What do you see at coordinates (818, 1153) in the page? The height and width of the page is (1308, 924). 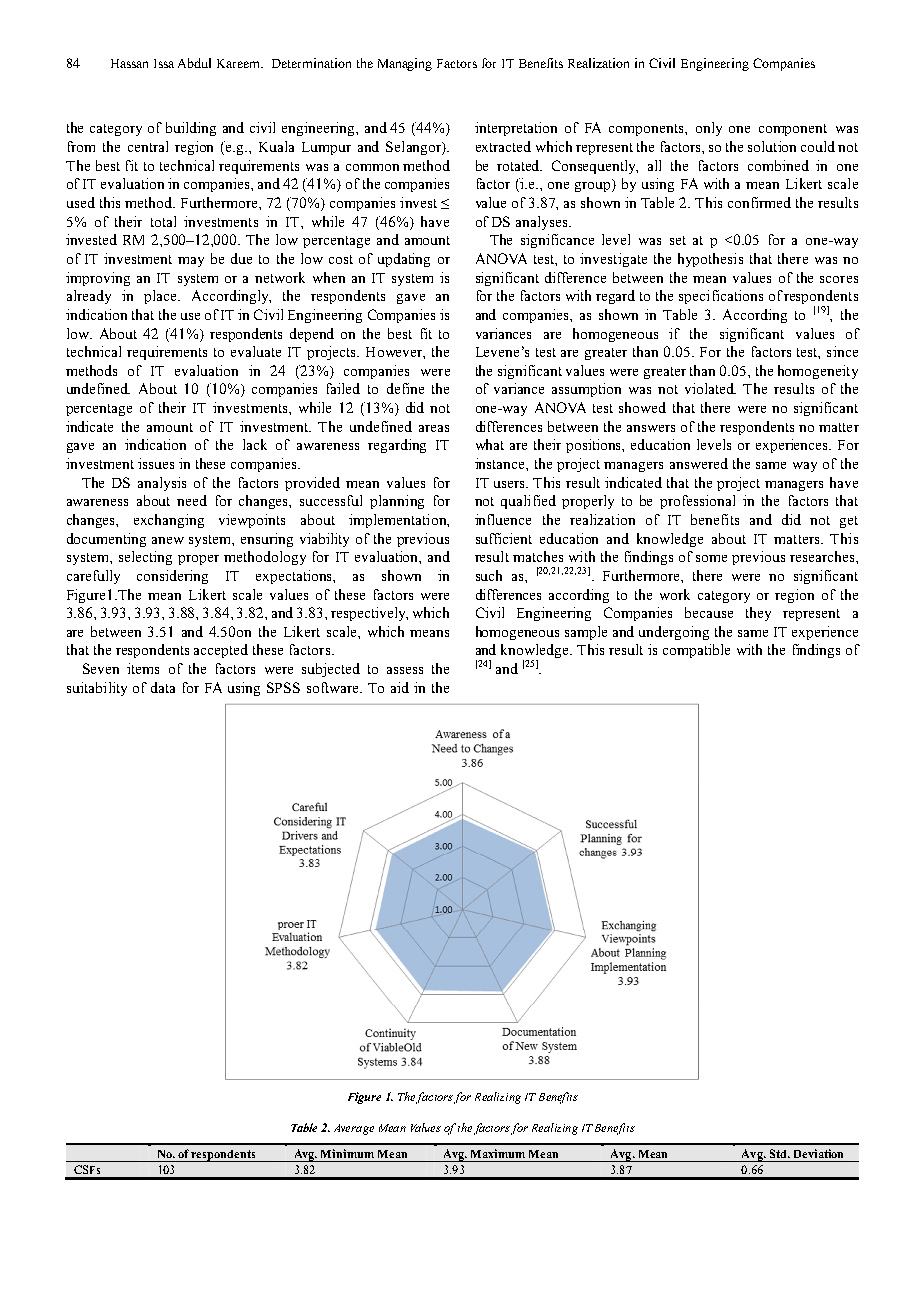 I see `Deviation` at bounding box center [818, 1153].
